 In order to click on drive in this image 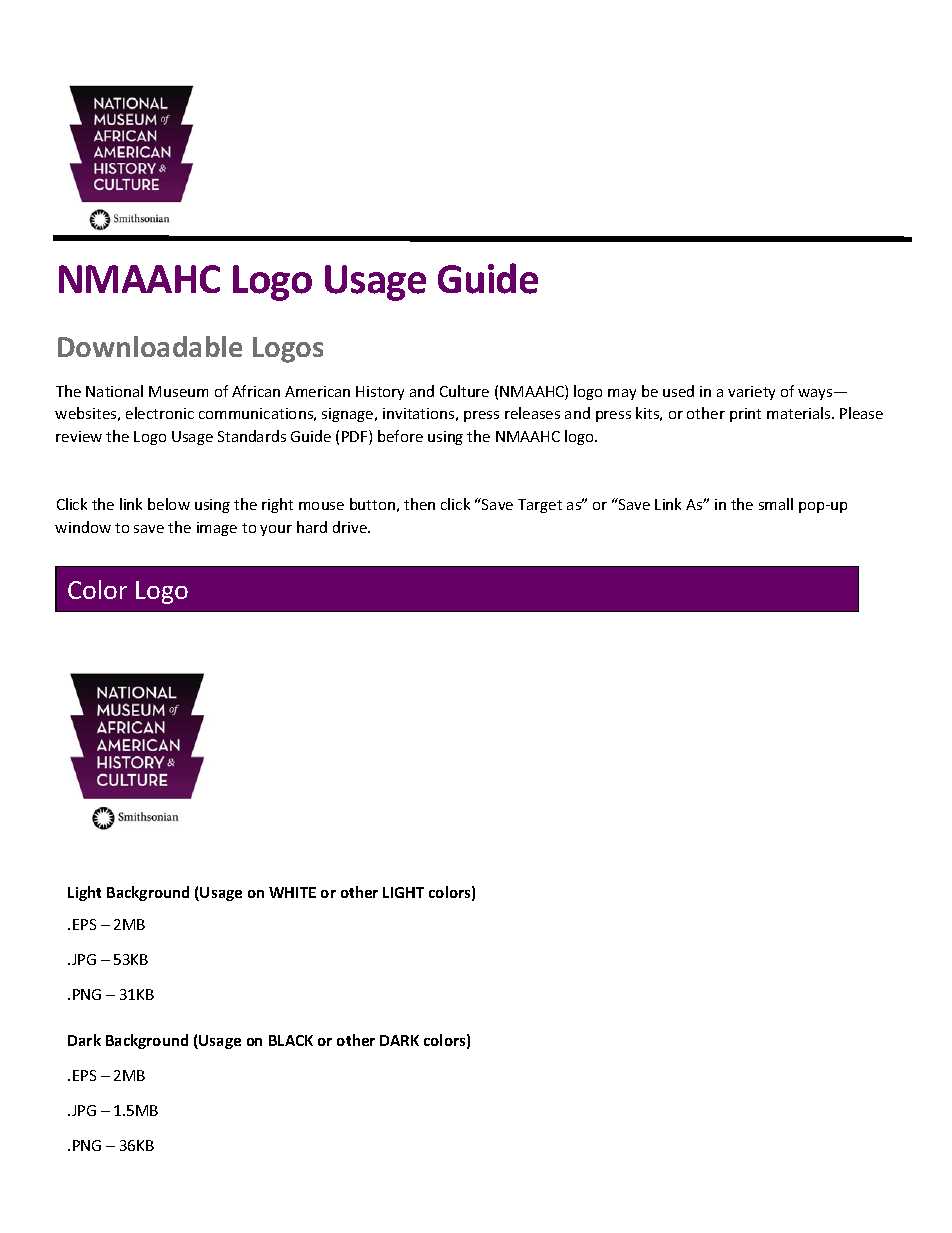, I will do `click(351, 527)`.
